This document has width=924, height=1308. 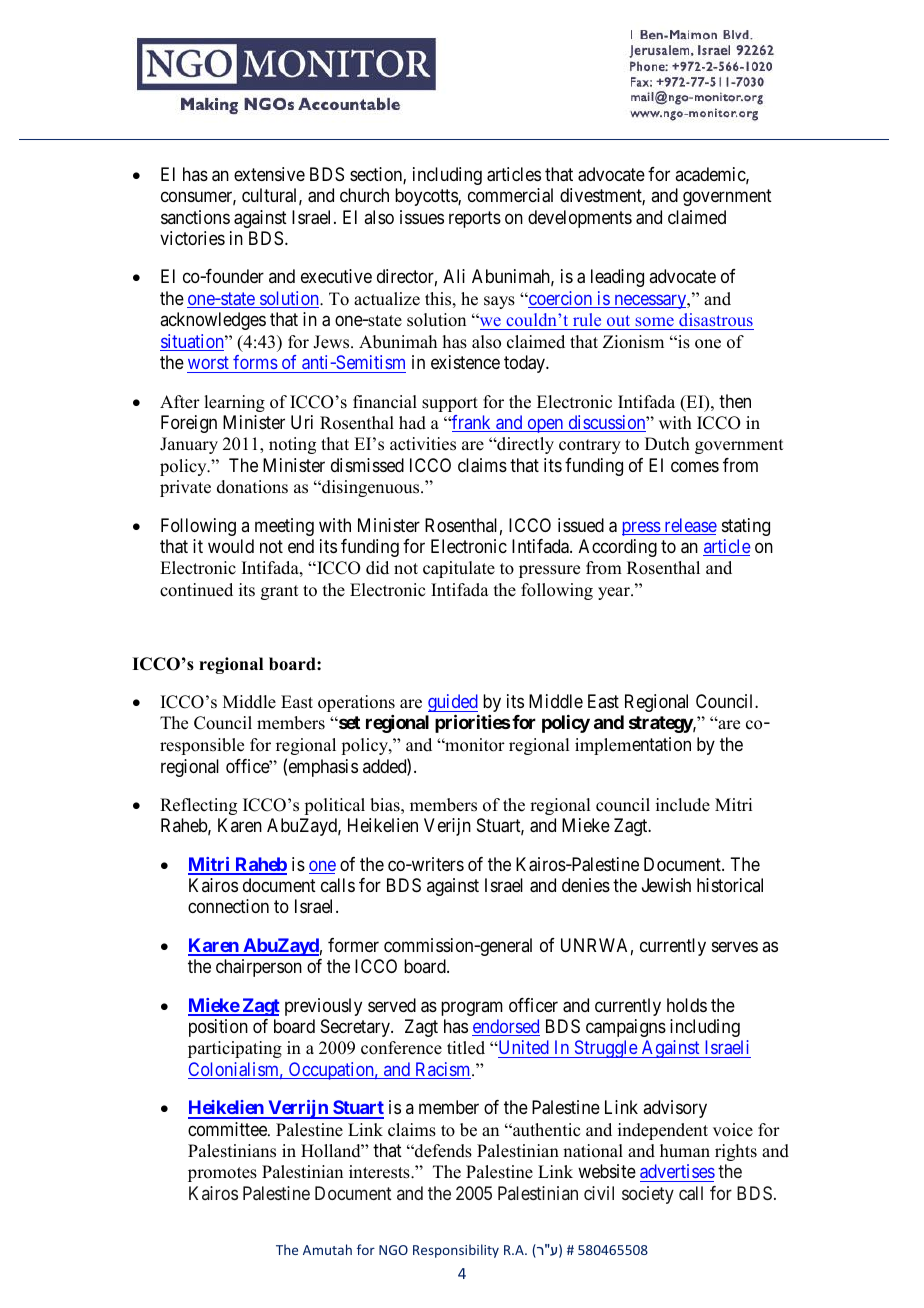 What do you see at coordinates (228, 906) in the document?
I see `connection` at bounding box center [228, 906].
